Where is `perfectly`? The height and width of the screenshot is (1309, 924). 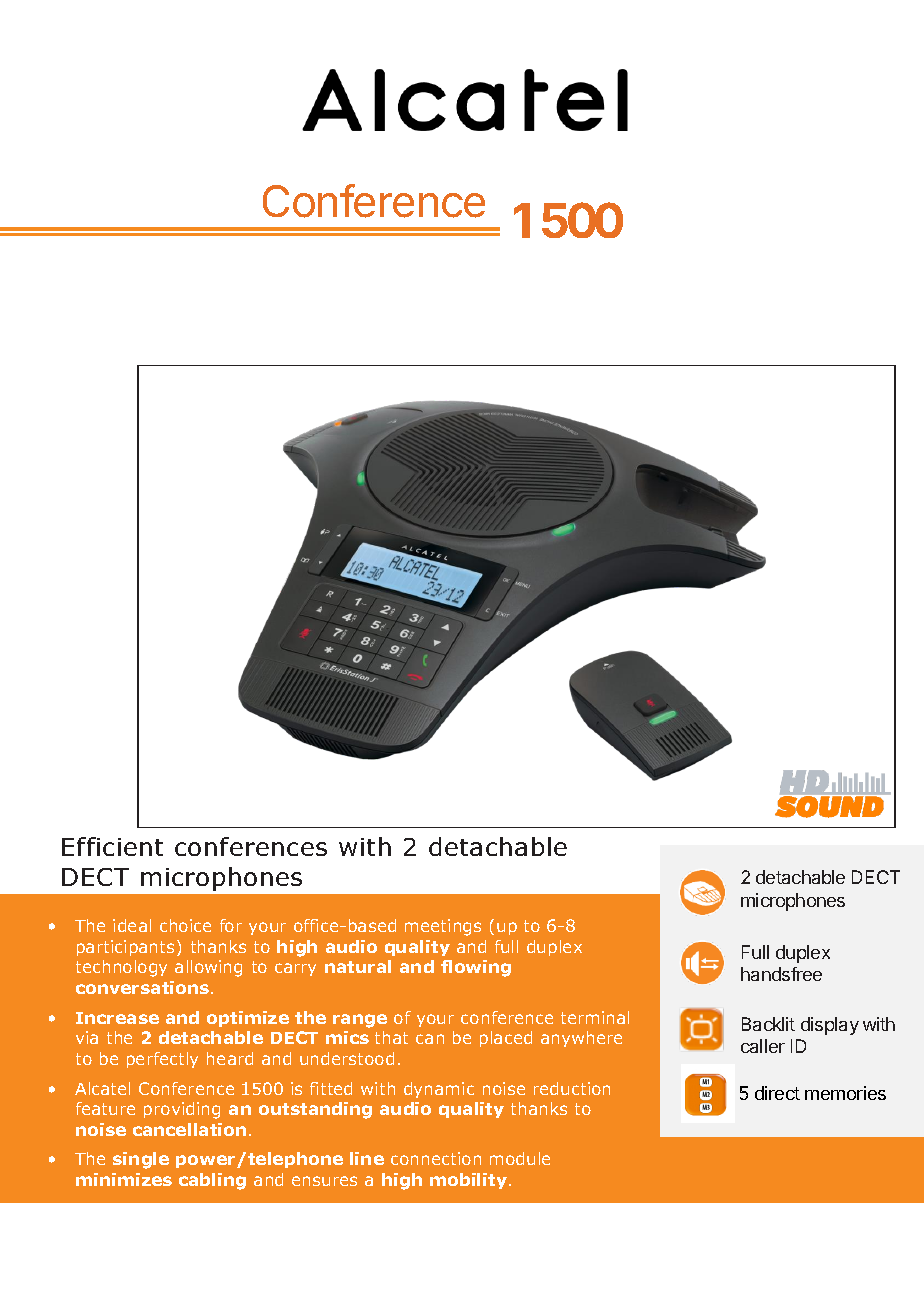 perfectly is located at coordinates (162, 1060).
